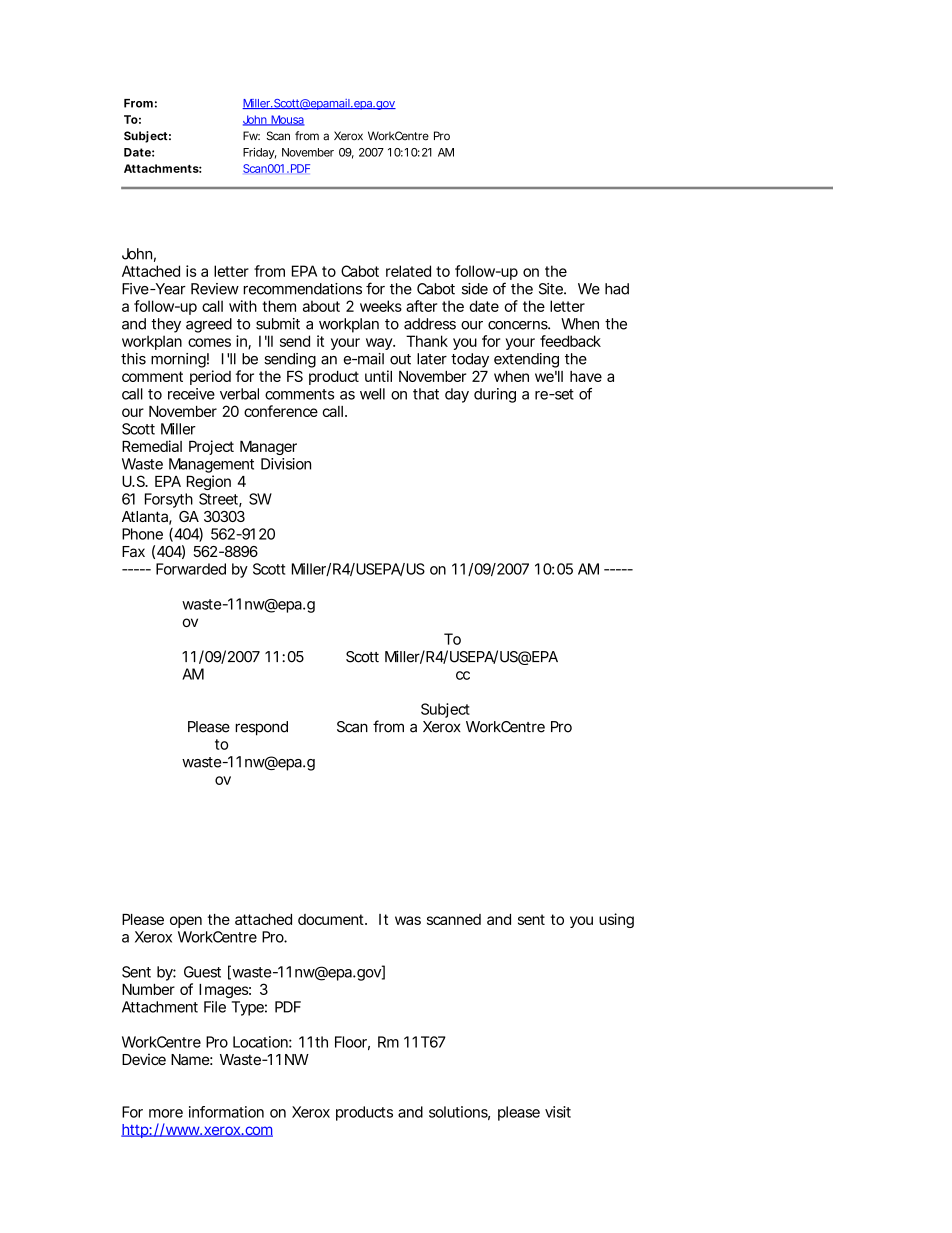 This screenshot has height=1233, width=952. Describe the element at coordinates (202, 972) in the screenshot. I see `Guest` at that location.
